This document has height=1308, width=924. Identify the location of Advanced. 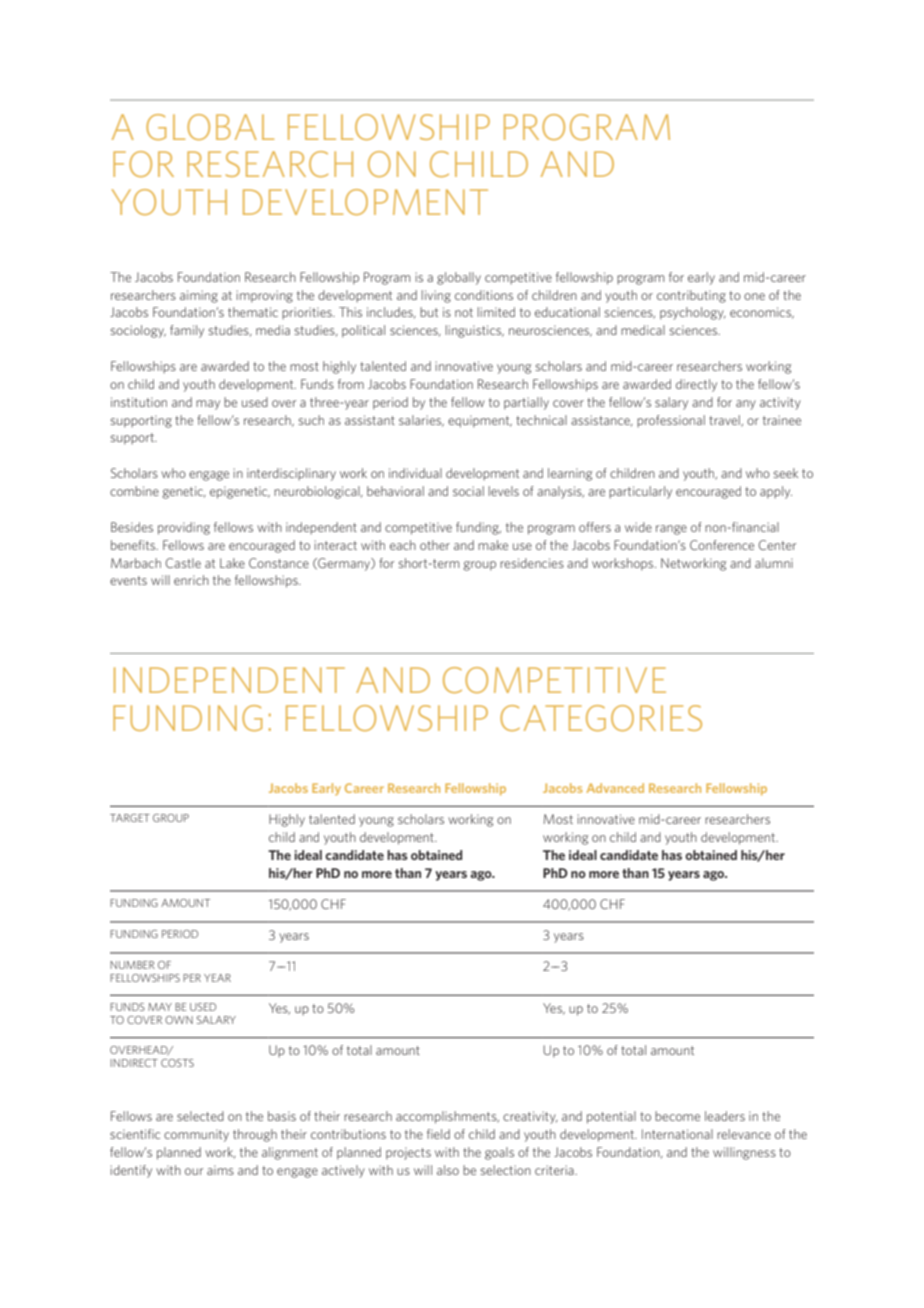
(615, 788).
